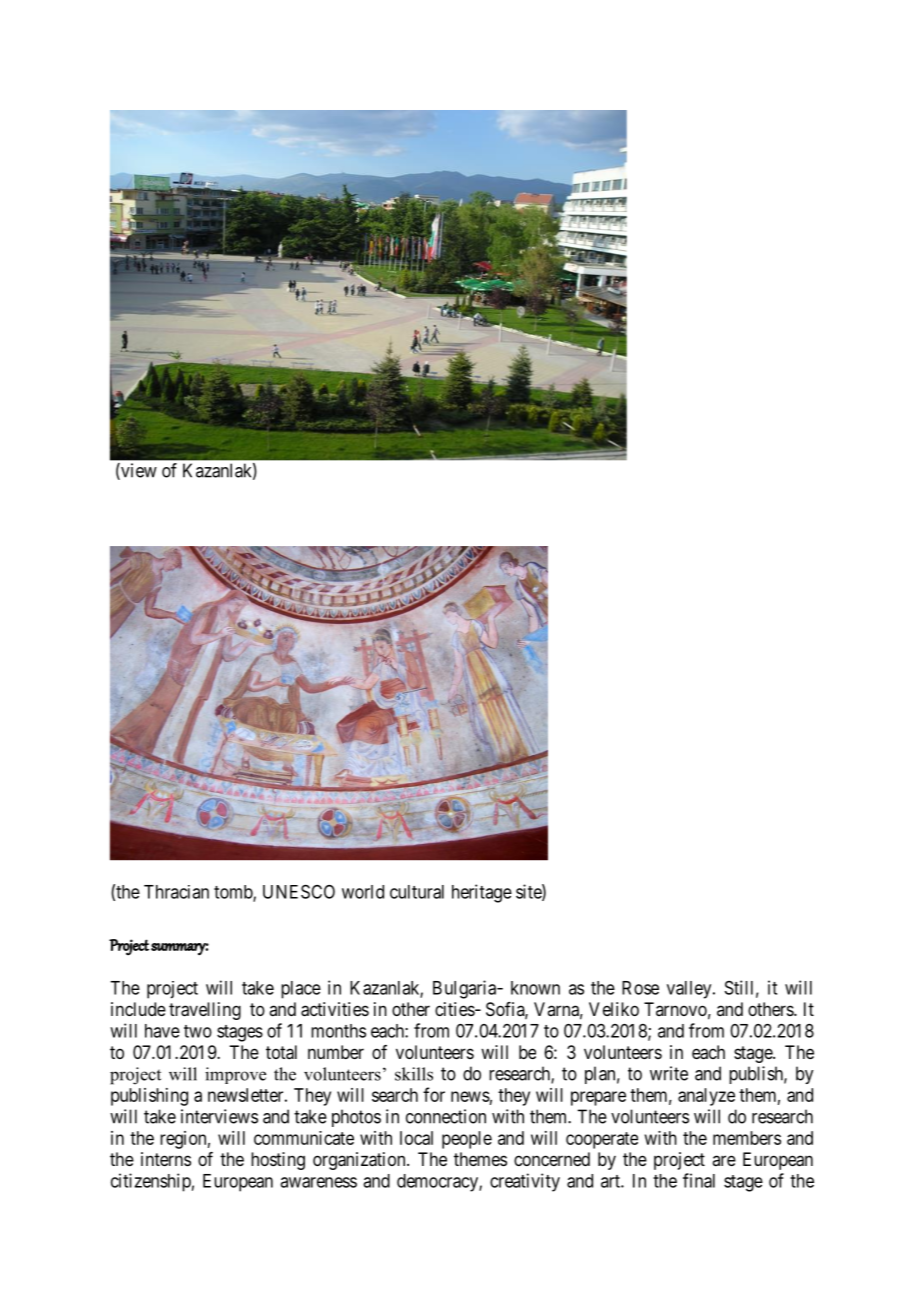 The width and height of the screenshot is (924, 1308). What do you see at coordinates (669, 1073) in the screenshot?
I see `write` at bounding box center [669, 1073].
